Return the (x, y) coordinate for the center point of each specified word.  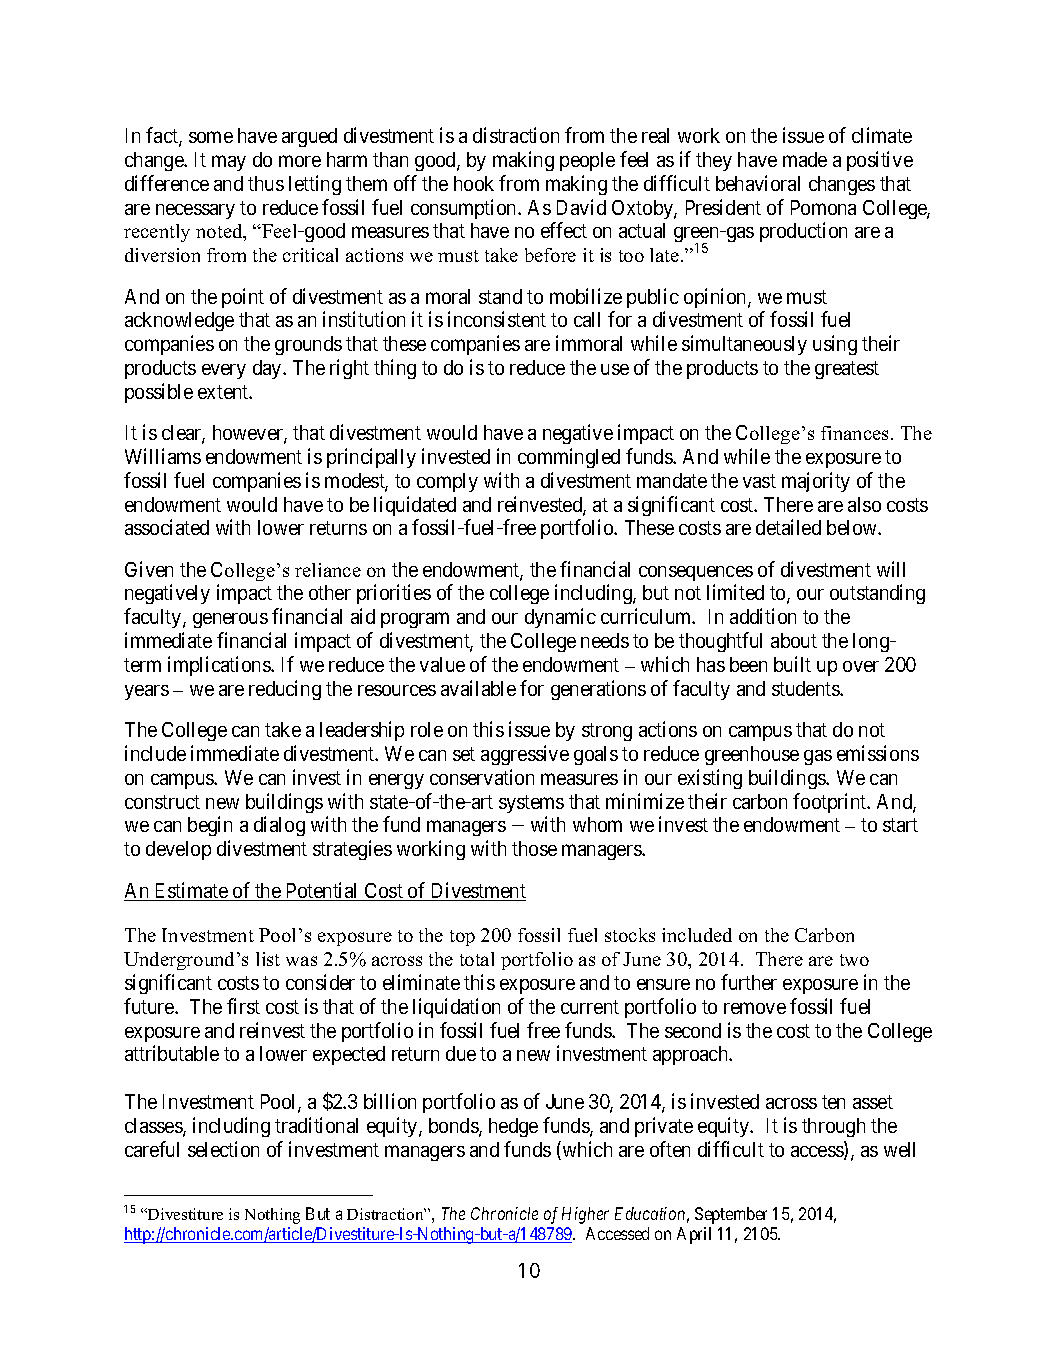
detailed (788, 527)
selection (223, 1149)
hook (474, 183)
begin (210, 826)
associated (167, 527)
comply (447, 482)
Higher (585, 1215)
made (805, 159)
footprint (831, 803)
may (229, 163)
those (534, 848)
